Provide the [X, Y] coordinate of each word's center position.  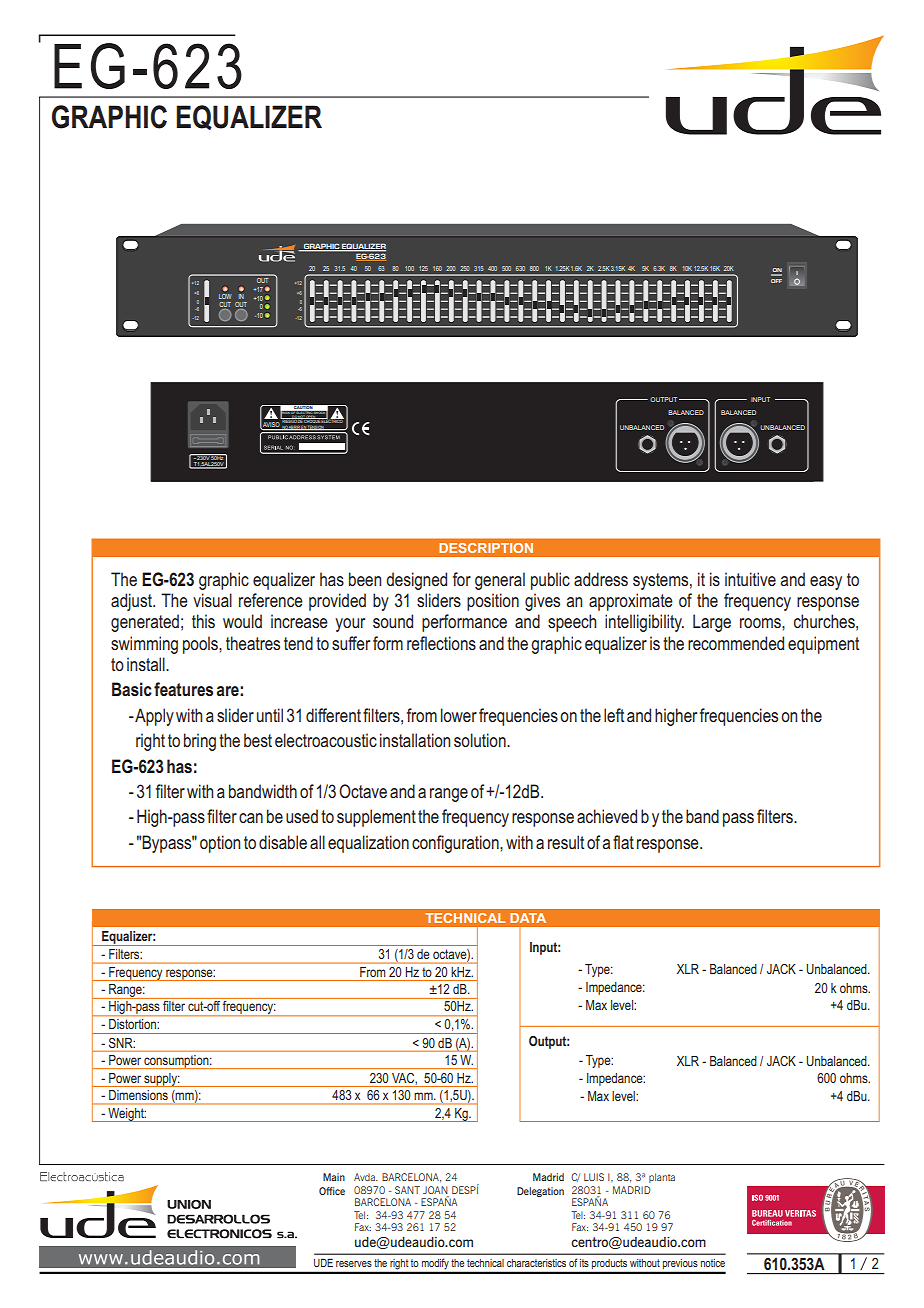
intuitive [750, 579]
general [500, 581]
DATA [528, 918]
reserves [354, 1264]
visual [212, 600]
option [220, 844]
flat [623, 842]
